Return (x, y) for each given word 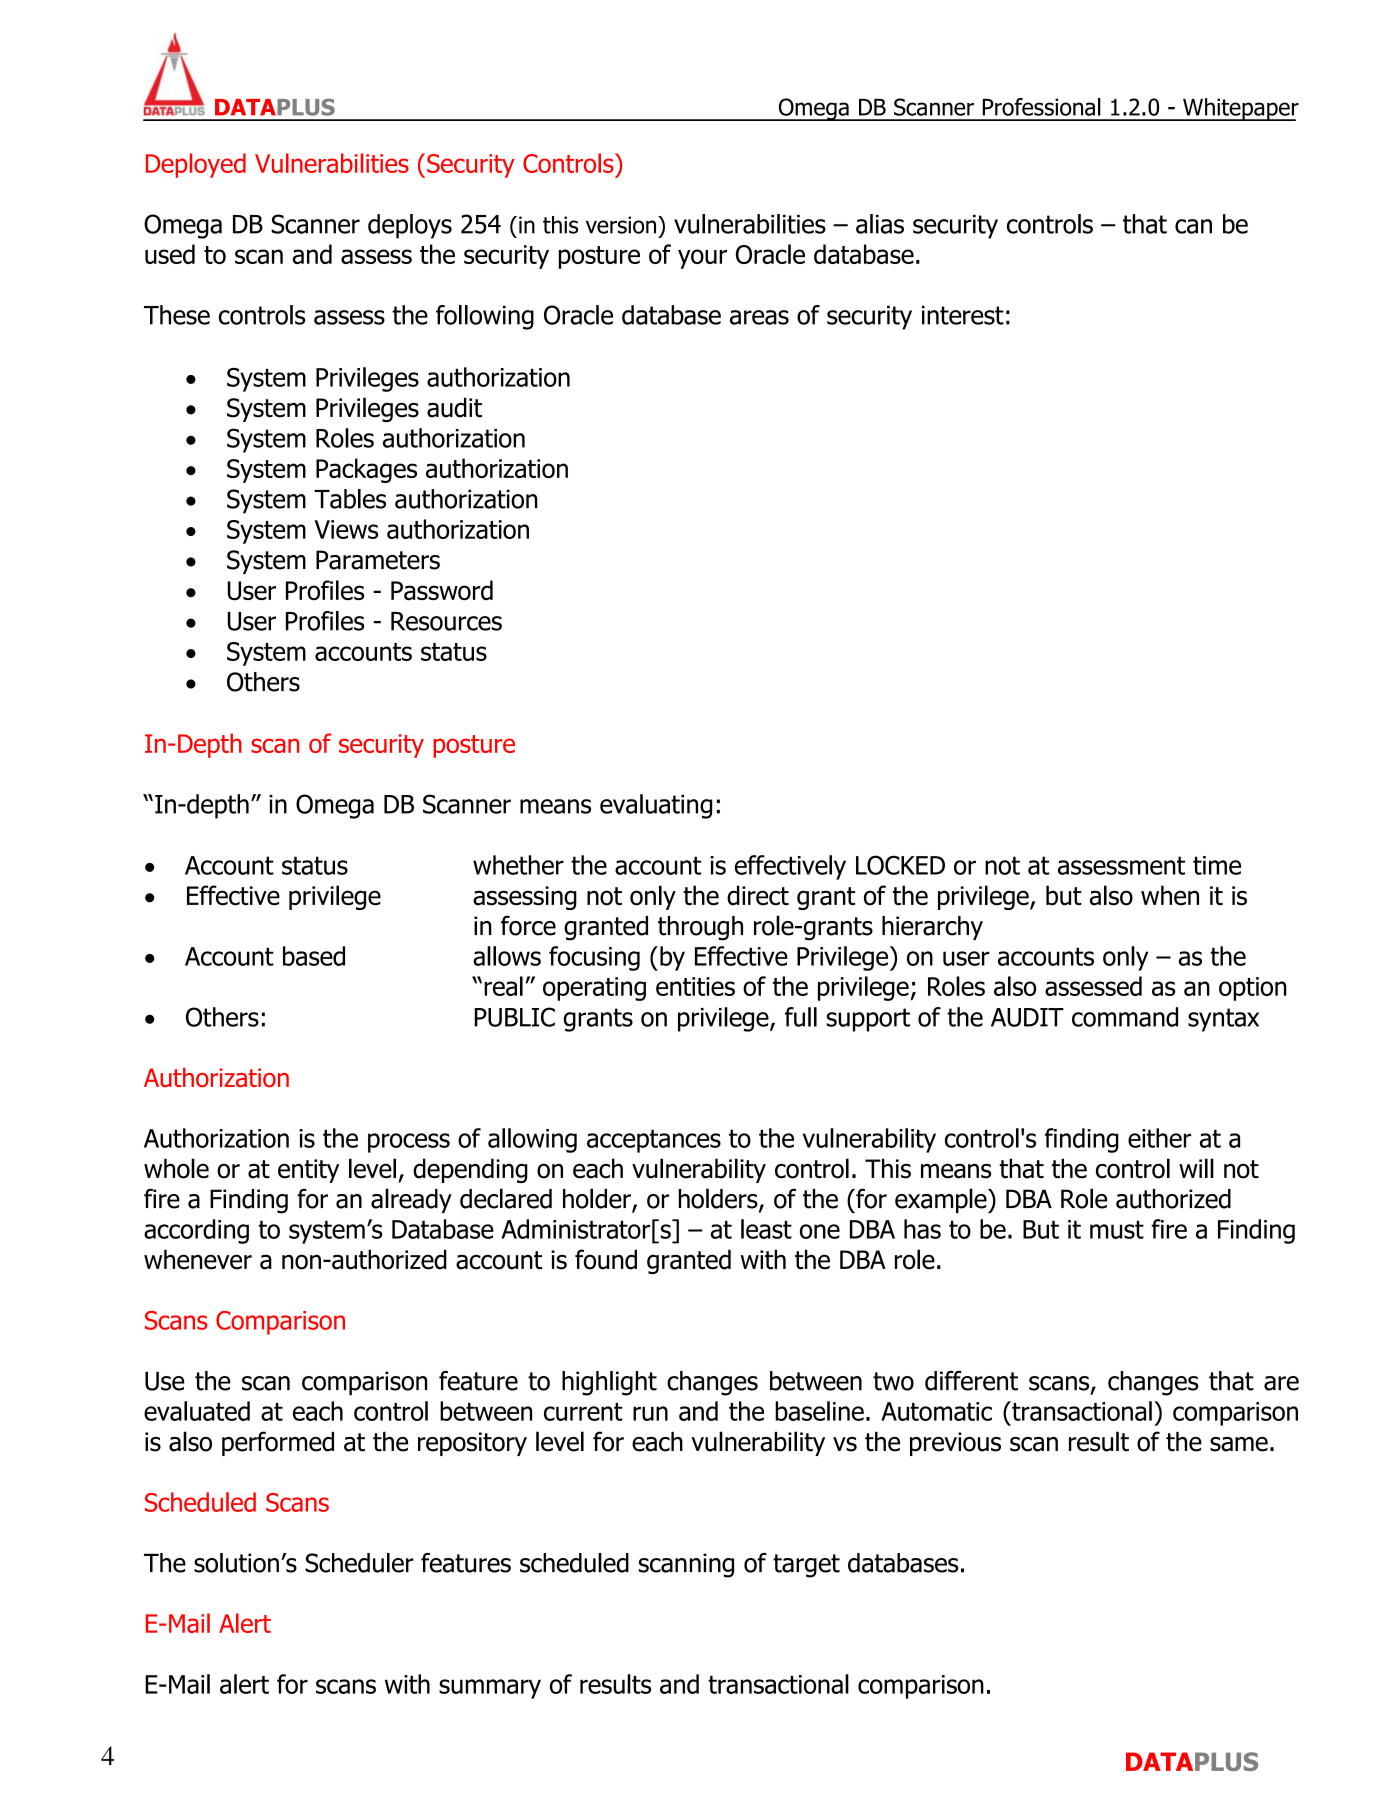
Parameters (378, 560)
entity (308, 1171)
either (1159, 1138)
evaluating (656, 806)
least (766, 1229)
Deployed (196, 165)
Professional (1041, 107)
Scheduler (359, 1563)
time (1217, 865)
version (622, 225)
